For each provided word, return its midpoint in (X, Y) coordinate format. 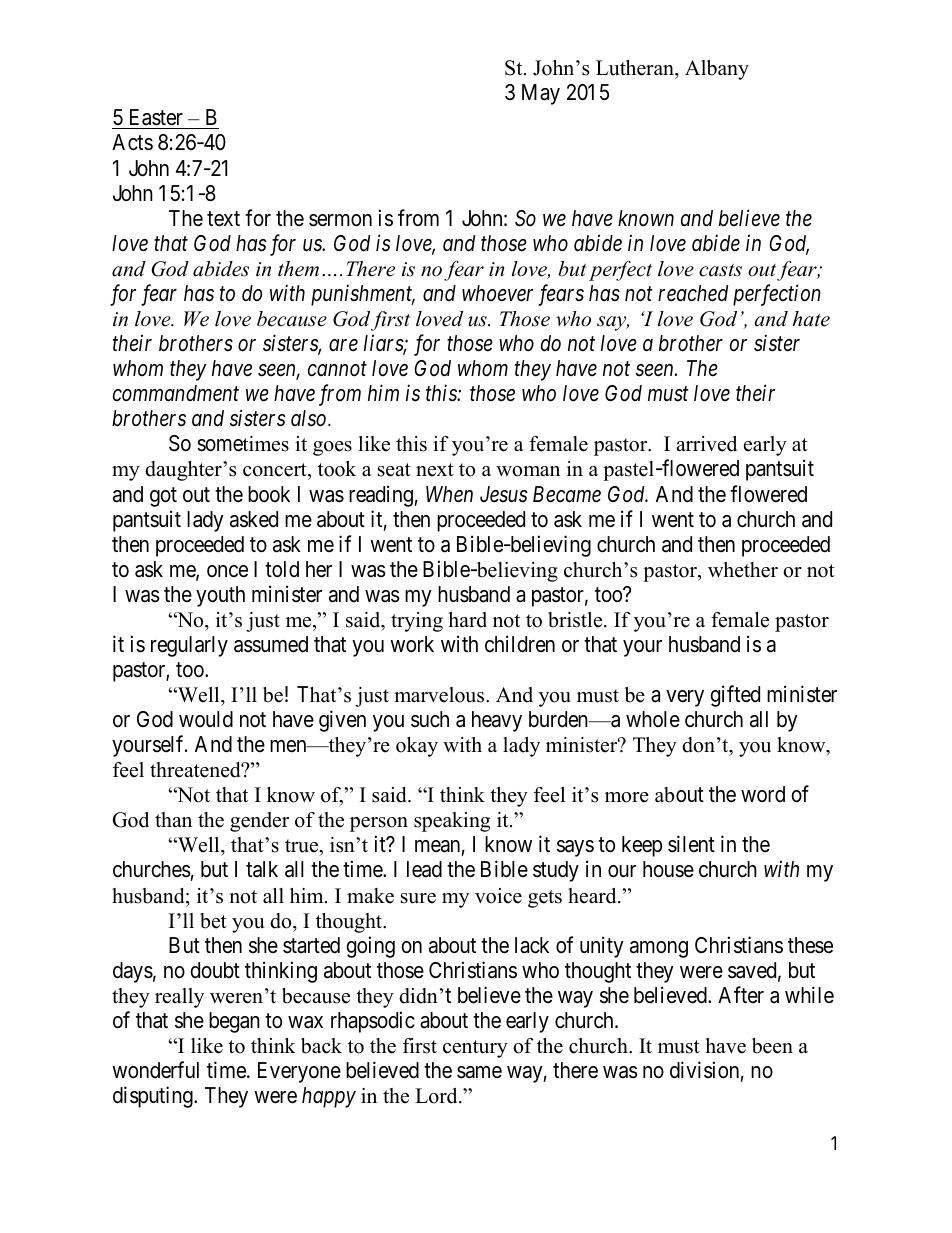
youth (220, 596)
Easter (155, 119)
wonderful (155, 1070)
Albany (717, 70)
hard (468, 620)
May (541, 94)
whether (743, 570)
